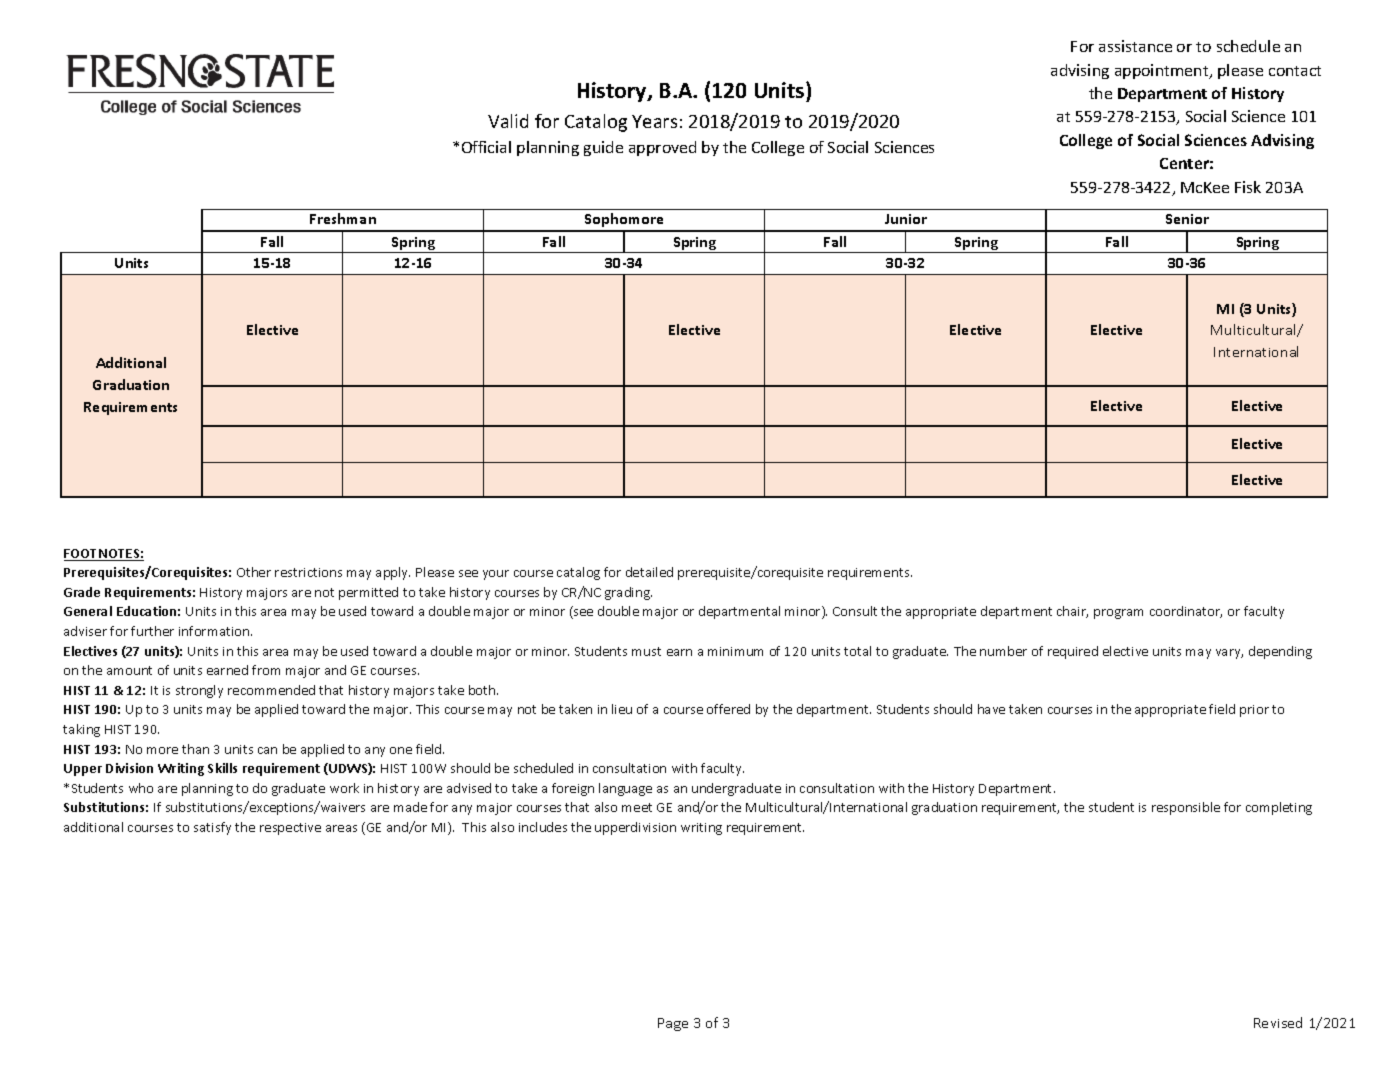 The height and width of the screenshot is (1074, 1390). I want to click on Years, so click(654, 121).
